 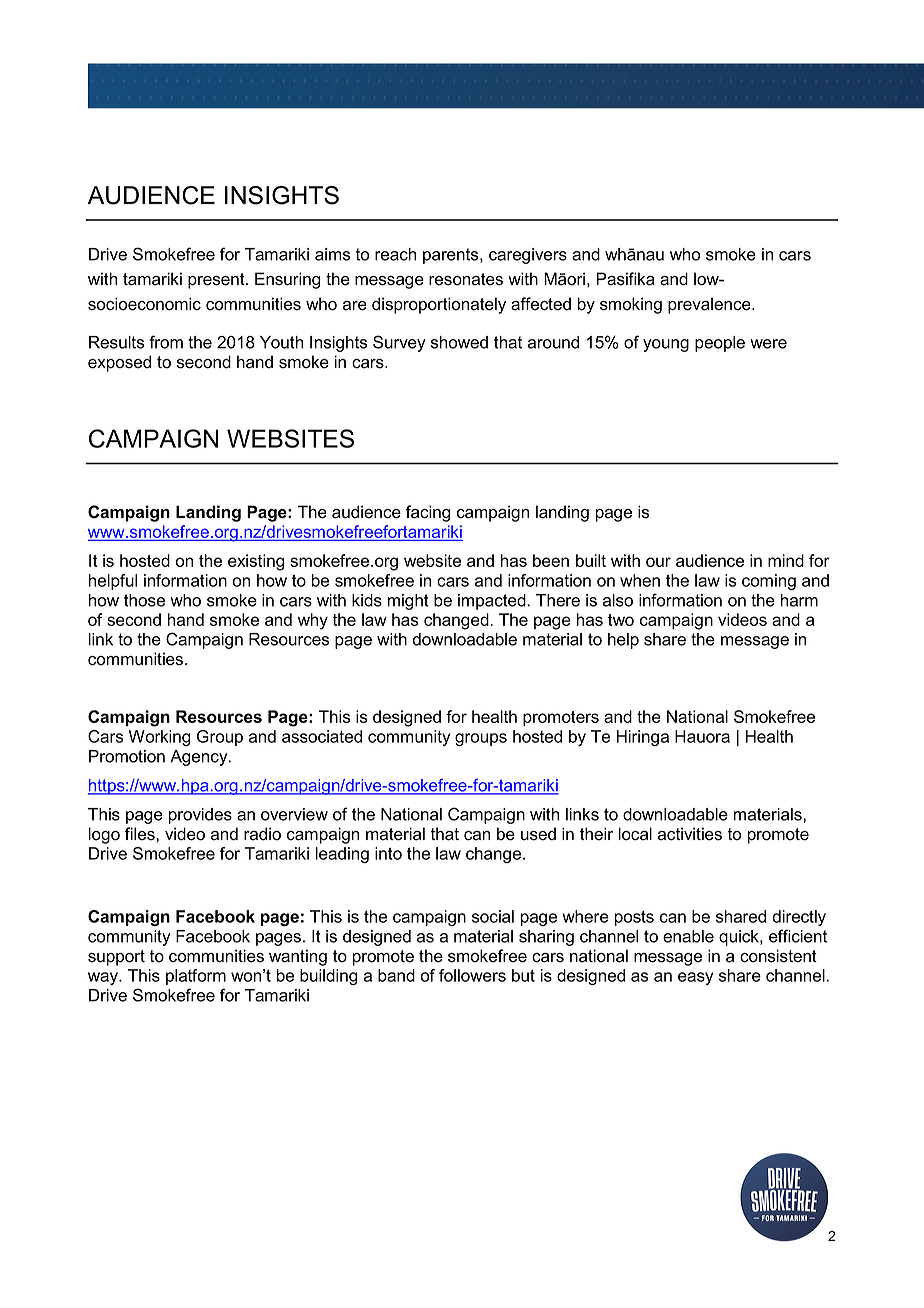 I want to click on followers, so click(x=472, y=975).
